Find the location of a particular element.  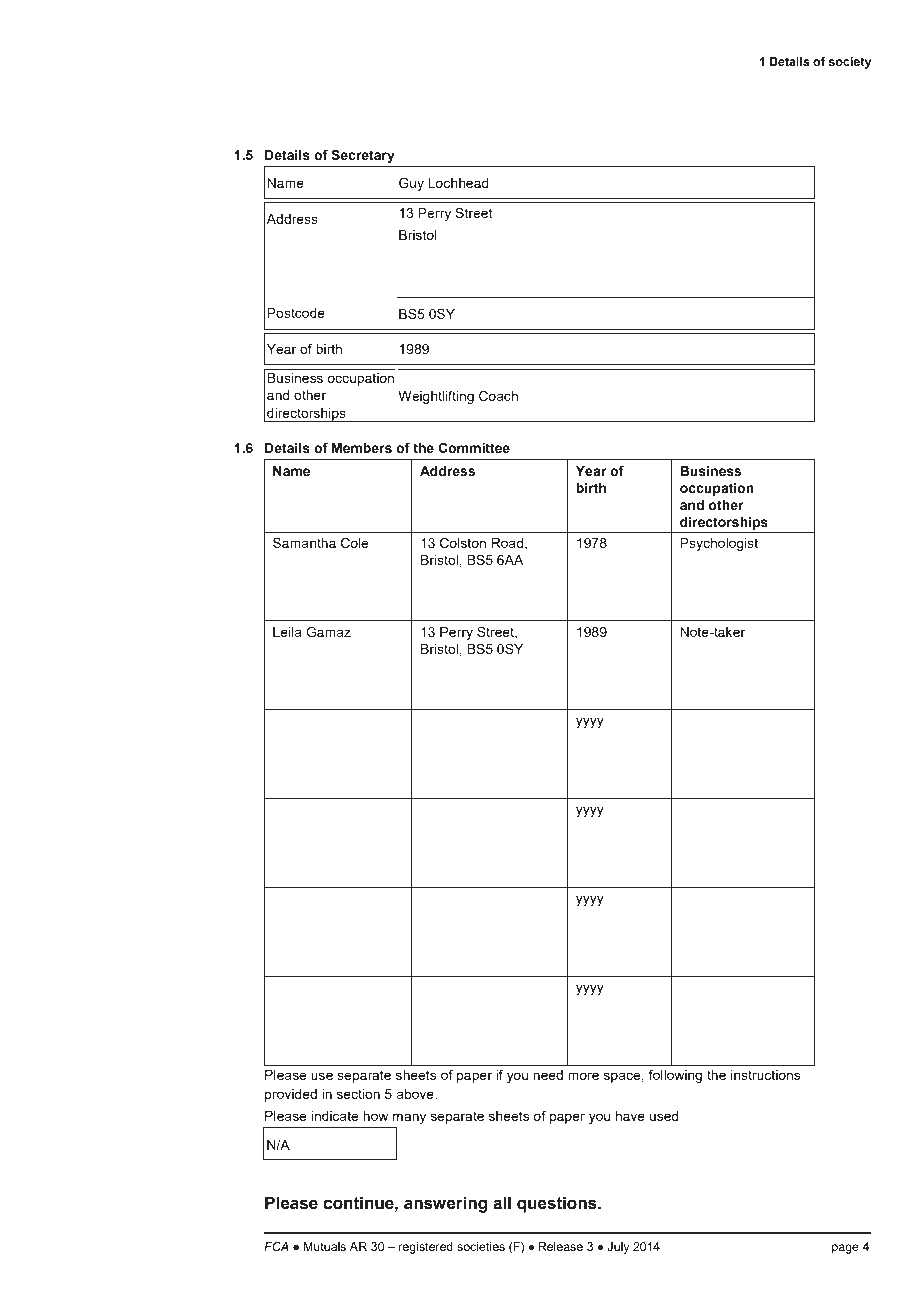

Coach is located at coordinates (498, 395).
